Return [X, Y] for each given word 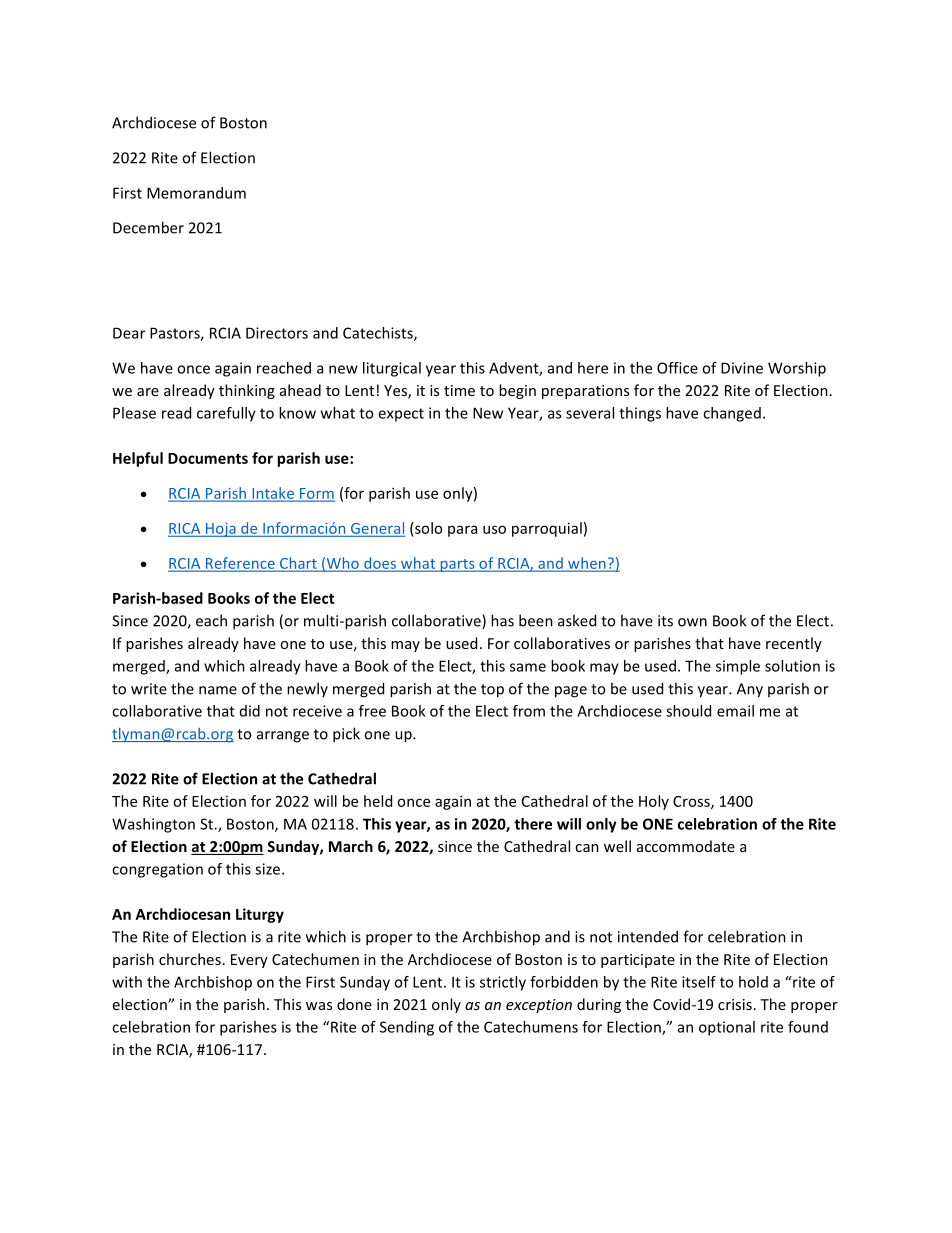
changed [732, 414]
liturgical [392, 369]
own [692, 622]
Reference [240, 564]
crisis [735, 1004]
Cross [692, 802]
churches [190, 959]
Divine [742, 368]
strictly [503, 983]
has [502, 620]
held [378, 801]
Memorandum [196, 193]
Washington [153, 825]
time [459, 390]
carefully [226, 414]
